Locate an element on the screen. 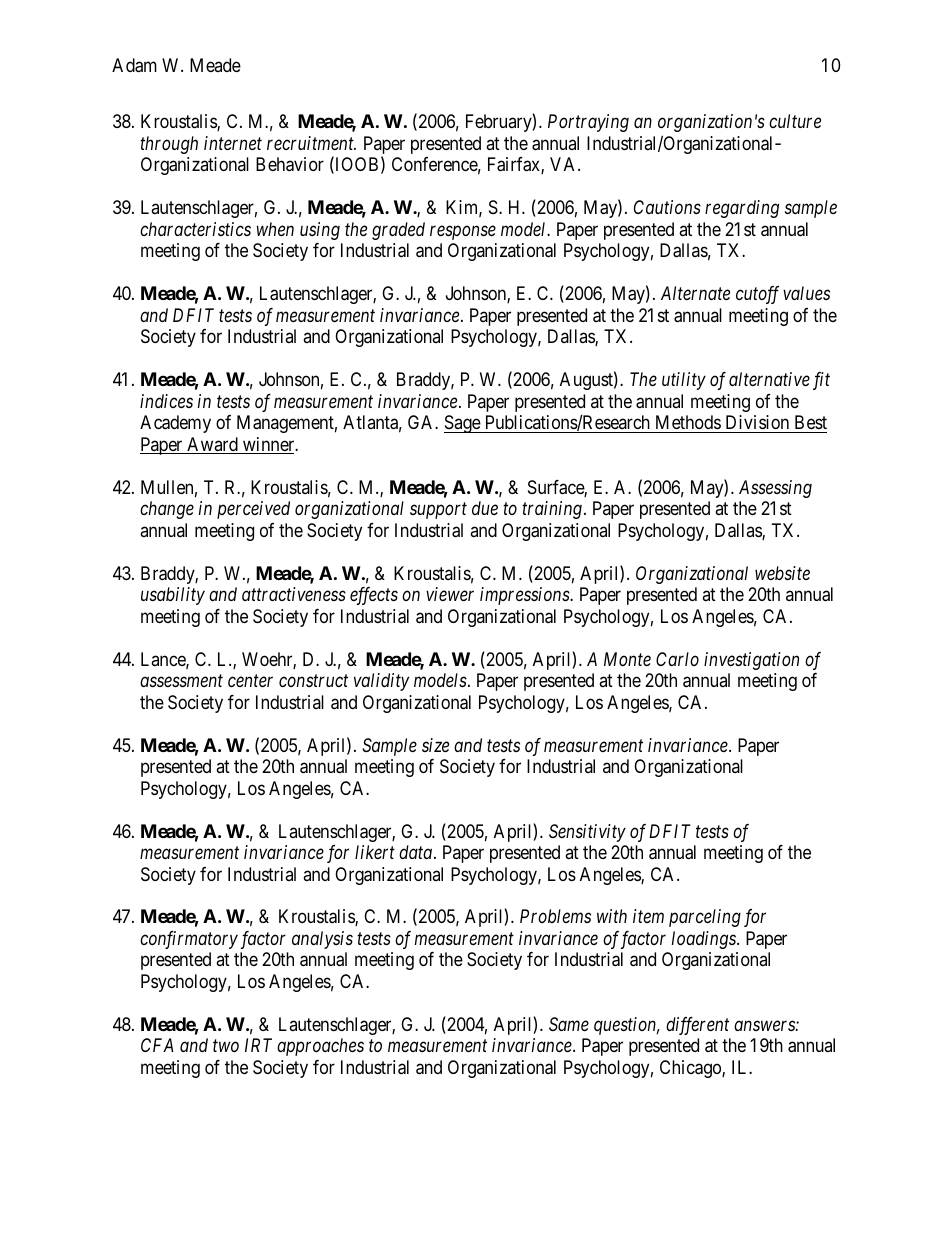 The image size is (952, 1233). Fairfax is located at coordinates (515, 165).
